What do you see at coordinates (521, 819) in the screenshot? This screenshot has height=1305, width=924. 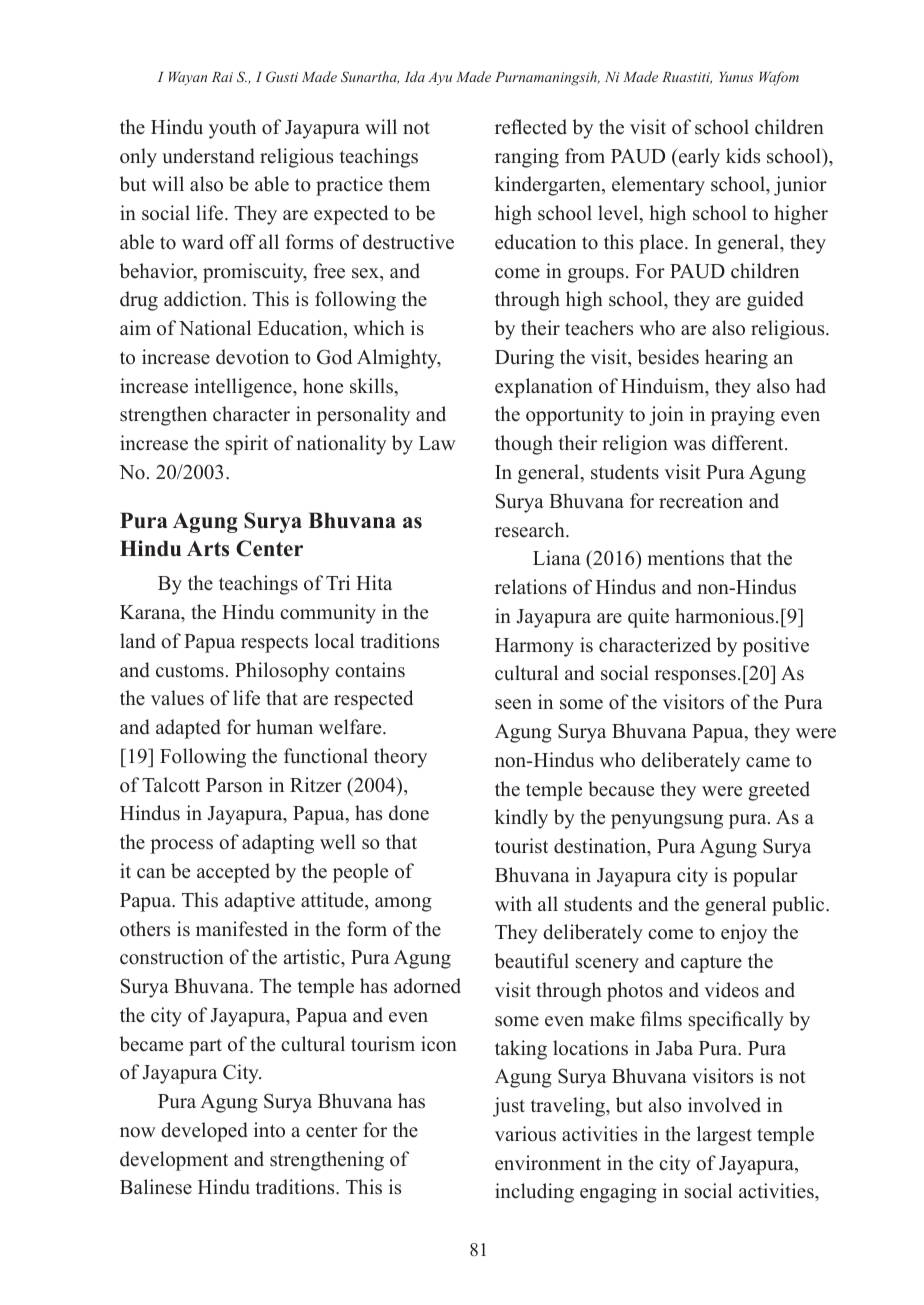 I see `kindly` at bounding box center [521, 819].
